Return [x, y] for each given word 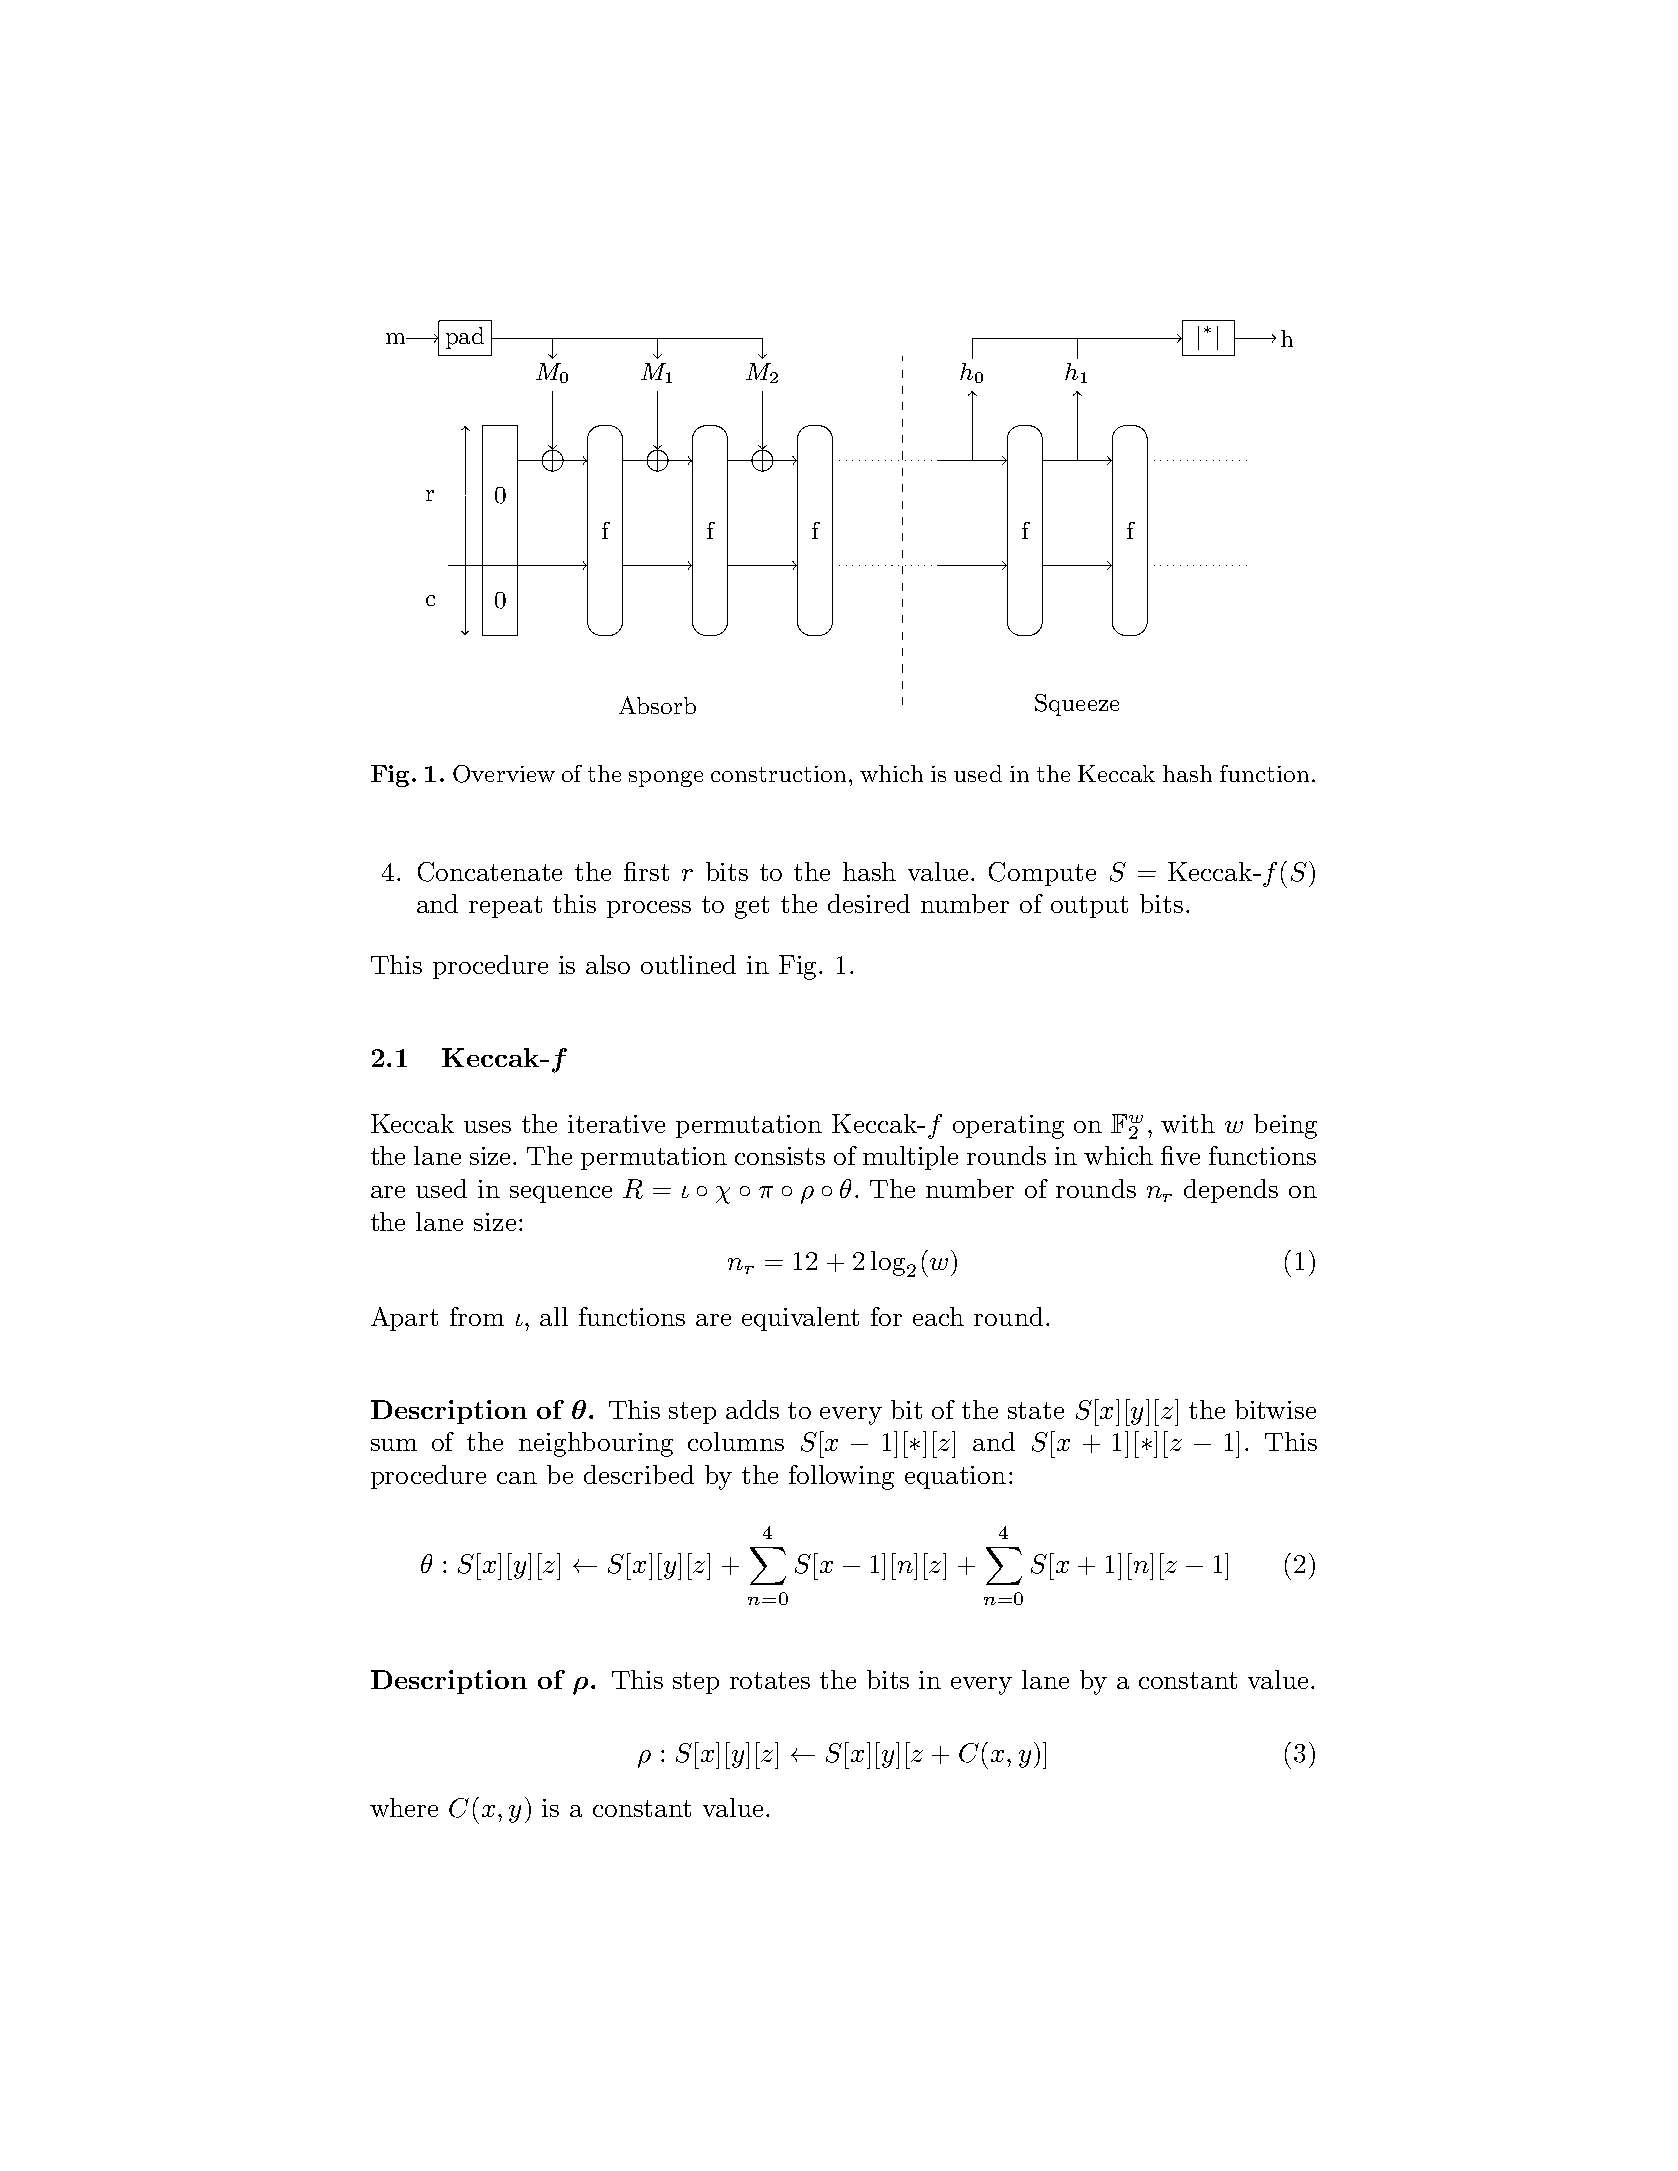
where [404, 1807]
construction [778, 774]
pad [465, 338]
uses [487, 1127]
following [841, 1477]
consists [780, 1156]
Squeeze [1077, 705]
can [517, 1478]
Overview [504, 774]
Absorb [657, 705]
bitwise [1275, 1409]
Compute [1042, 874]
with [1188, 1123]
